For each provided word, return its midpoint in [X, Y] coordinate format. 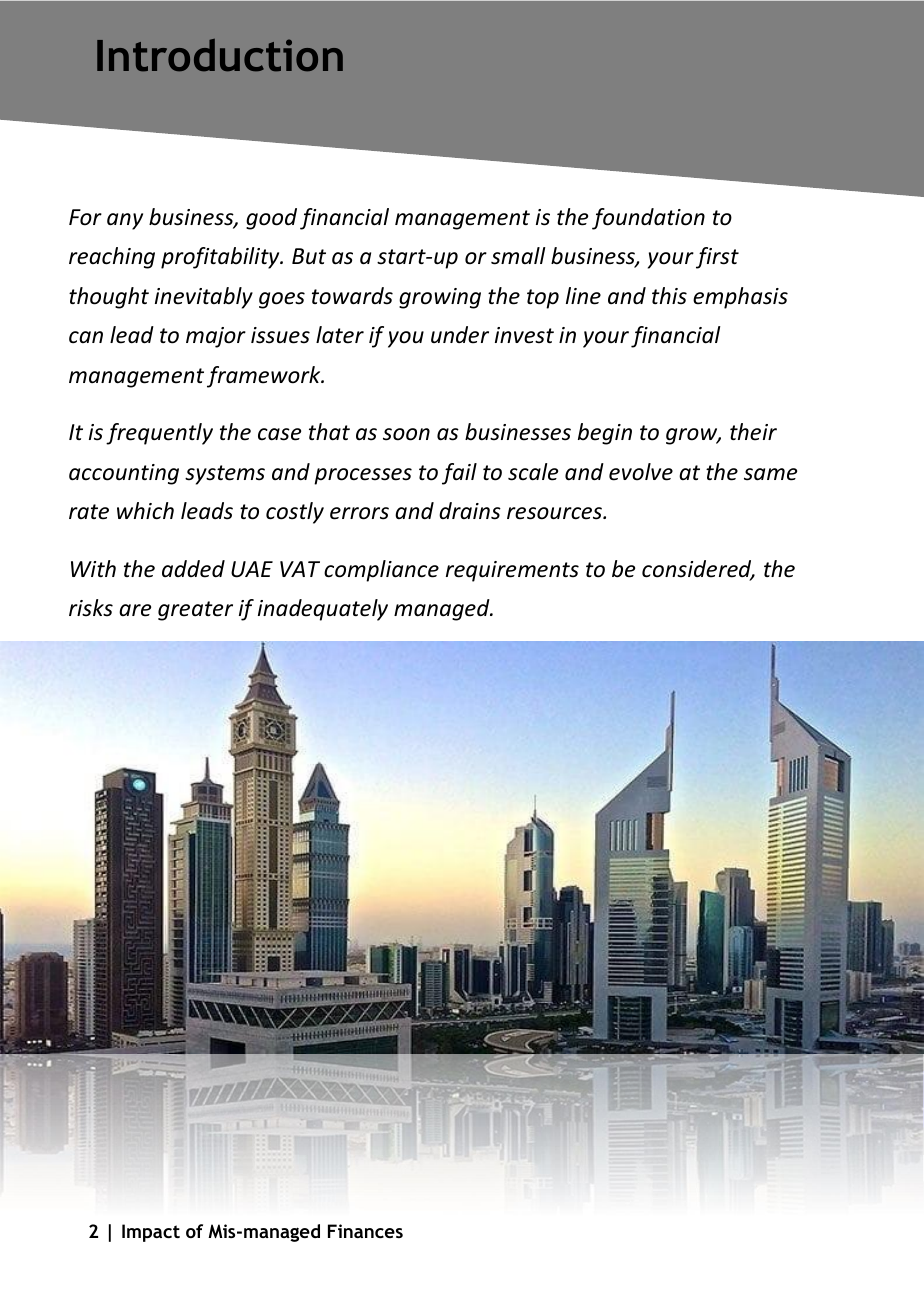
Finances [365, 1231]
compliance [381, 571]
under [460, 335]
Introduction [220, 55]
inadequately [323, 610]
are [135, 610]
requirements [512, 571]
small [518, 256]
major [216, 337]
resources [555, 513]
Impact [151, 1233]
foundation [648, 219]
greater [195, 611]
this [669, 296]
